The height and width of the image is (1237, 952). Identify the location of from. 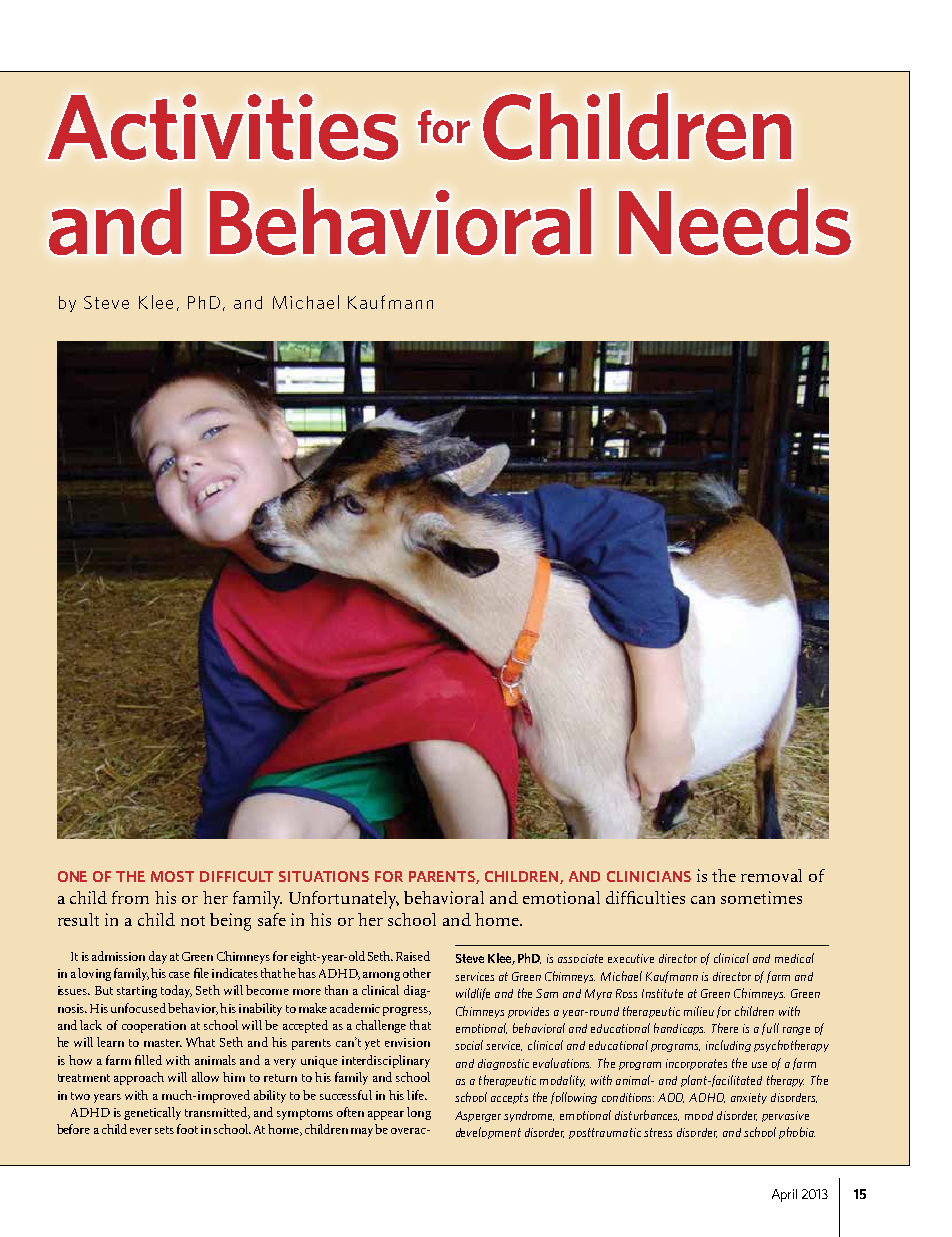
(130, 897).
